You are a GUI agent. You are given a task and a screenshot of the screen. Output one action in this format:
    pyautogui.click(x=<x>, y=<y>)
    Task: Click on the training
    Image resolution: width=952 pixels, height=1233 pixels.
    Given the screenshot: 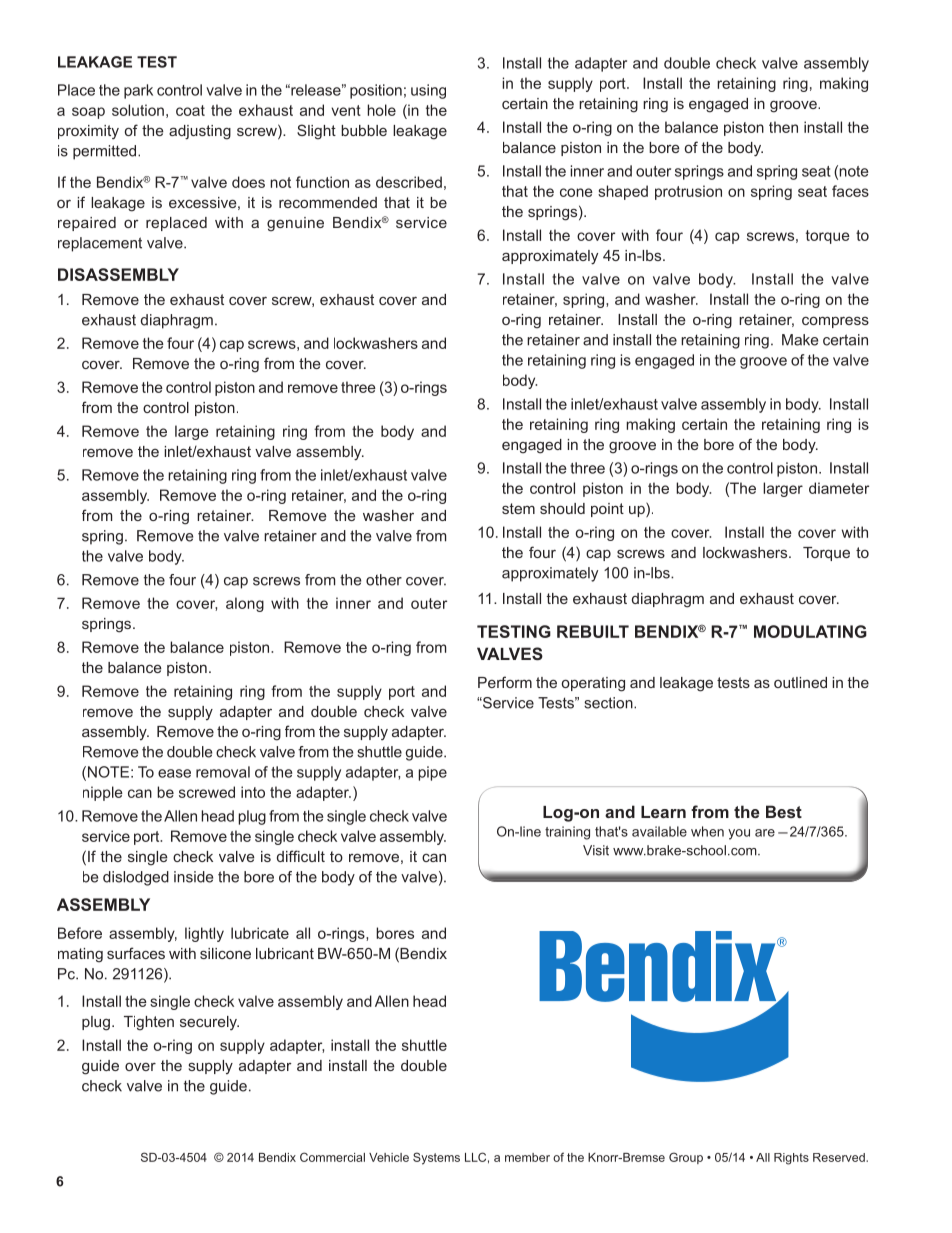 What is the action you would take?
    pyautogui.click(x=567, y=833)
